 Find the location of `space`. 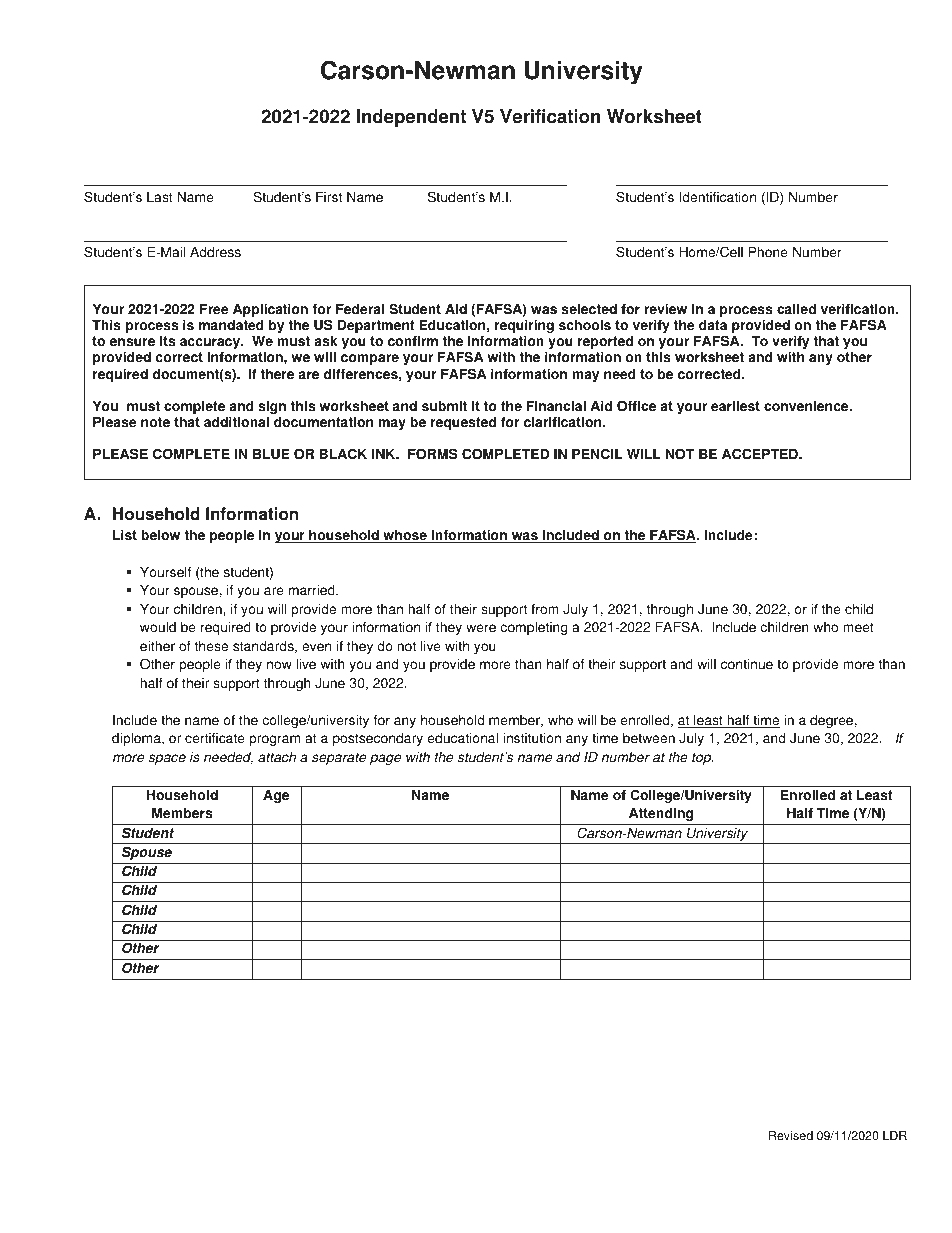

space is located at coordinates (167, 759).
